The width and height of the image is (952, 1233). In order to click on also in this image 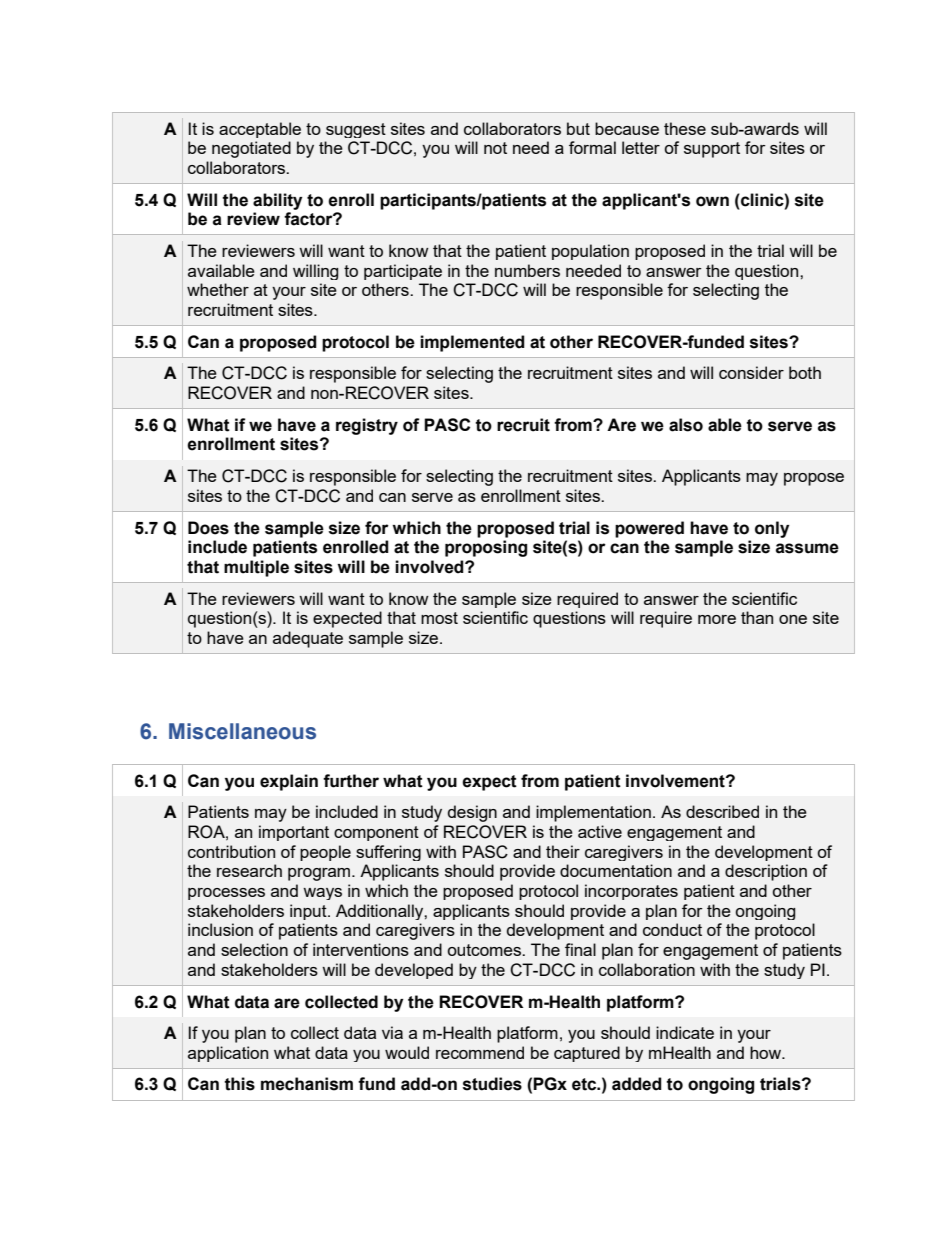, I will do `click(686, 425)`.
